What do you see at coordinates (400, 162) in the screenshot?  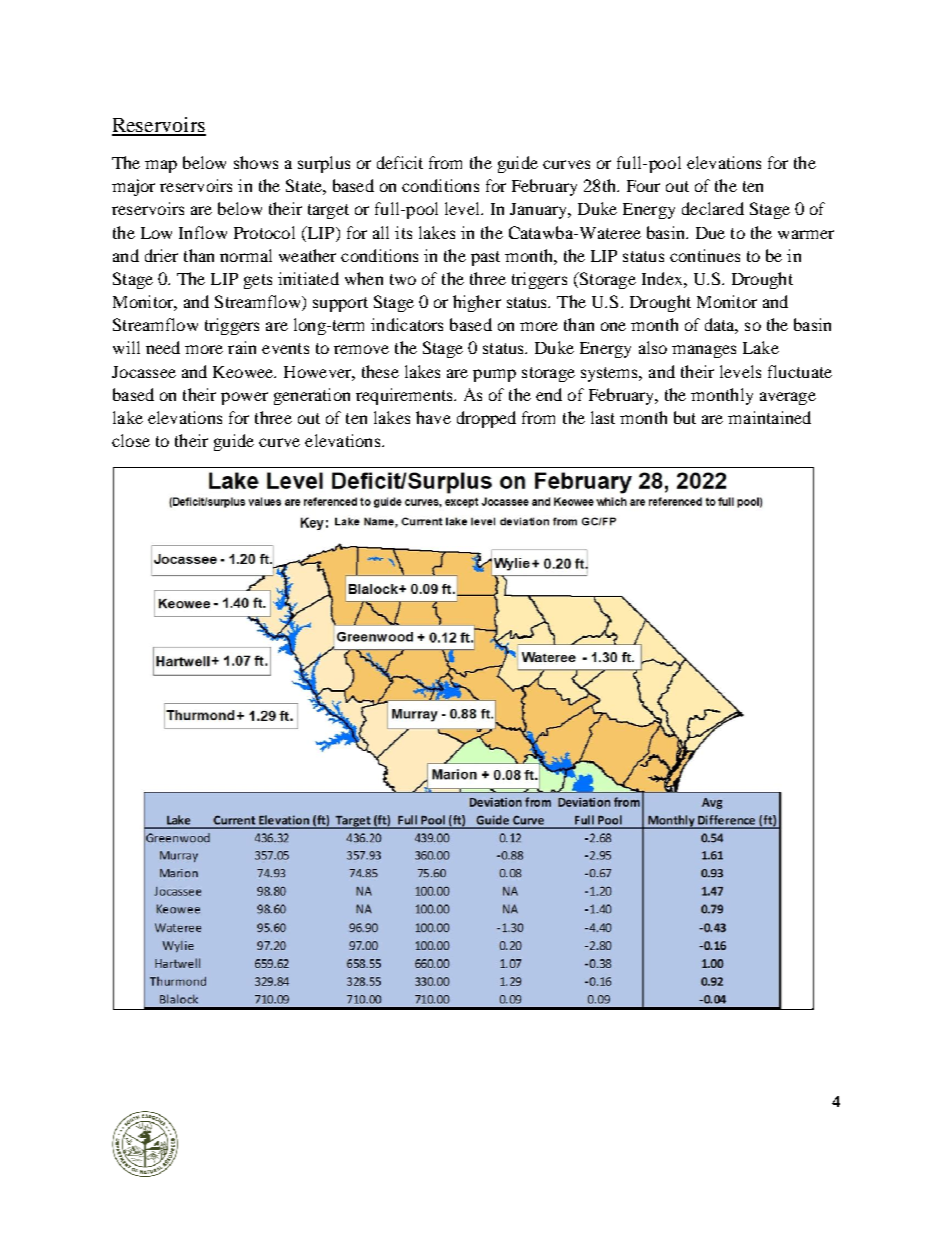 I see `deficit` at bounding box center [400, 162].
